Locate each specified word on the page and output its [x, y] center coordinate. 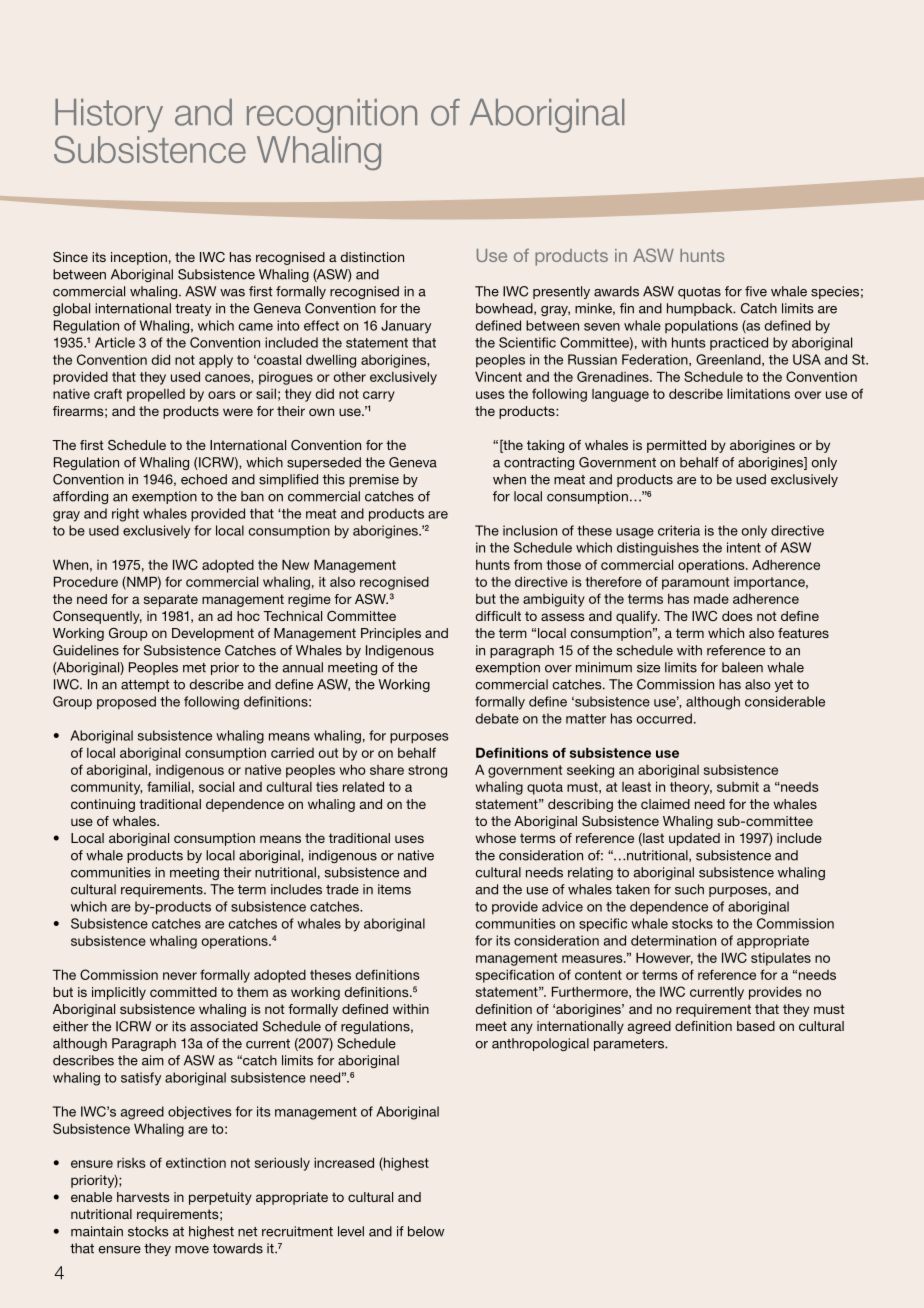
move [192, 1250]
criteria [679, 530]
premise [374, 480]
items [394, 889]
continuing [103, 805]
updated [694, 839]
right [125, 515]
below [426, 1231]
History [109, 115]
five [756, 291]
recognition [332, 116]
